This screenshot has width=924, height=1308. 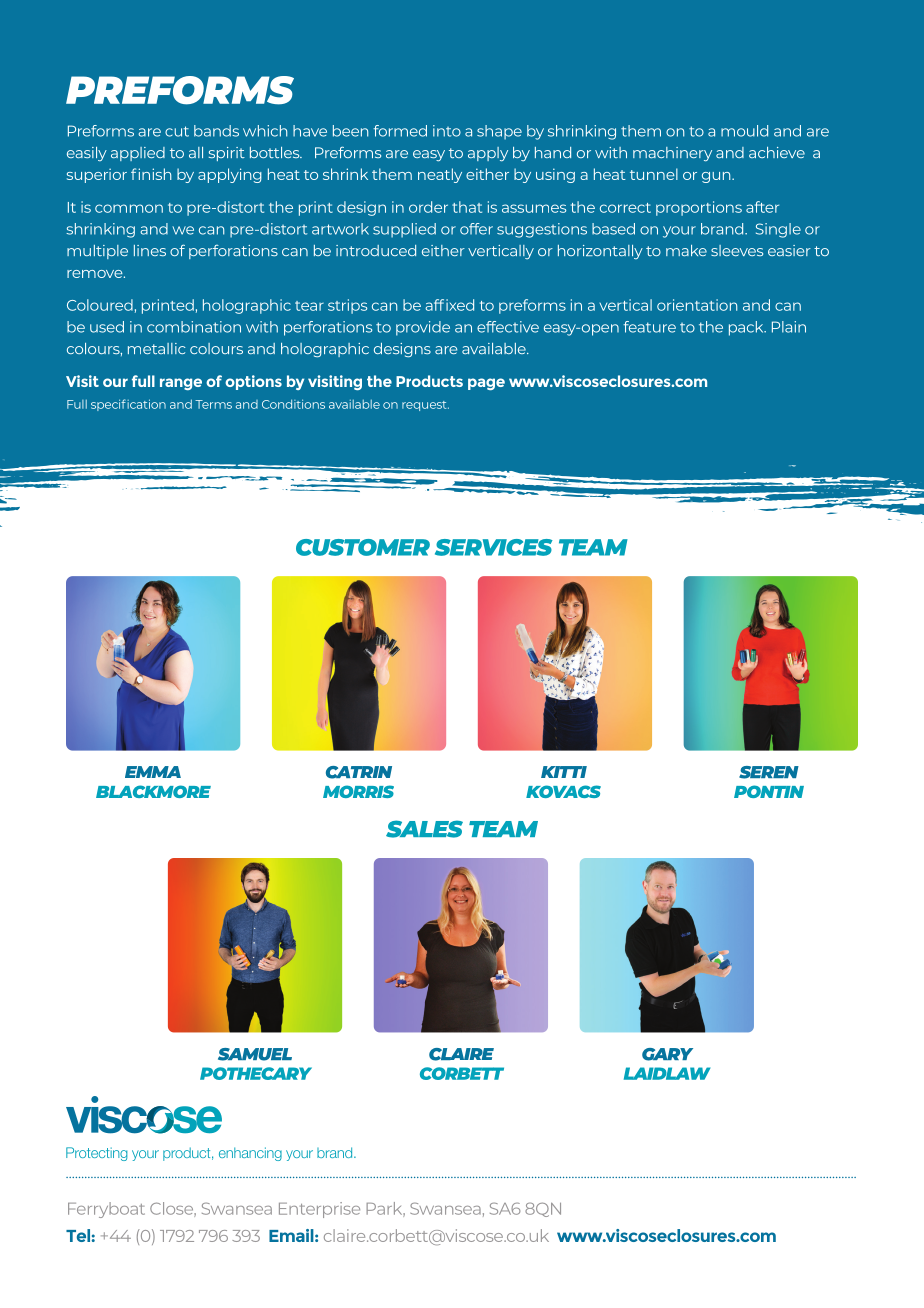 What do you see at coordinates (151, 174) in the screenshot?
I see `finish` at bounding box center [151, 174].
